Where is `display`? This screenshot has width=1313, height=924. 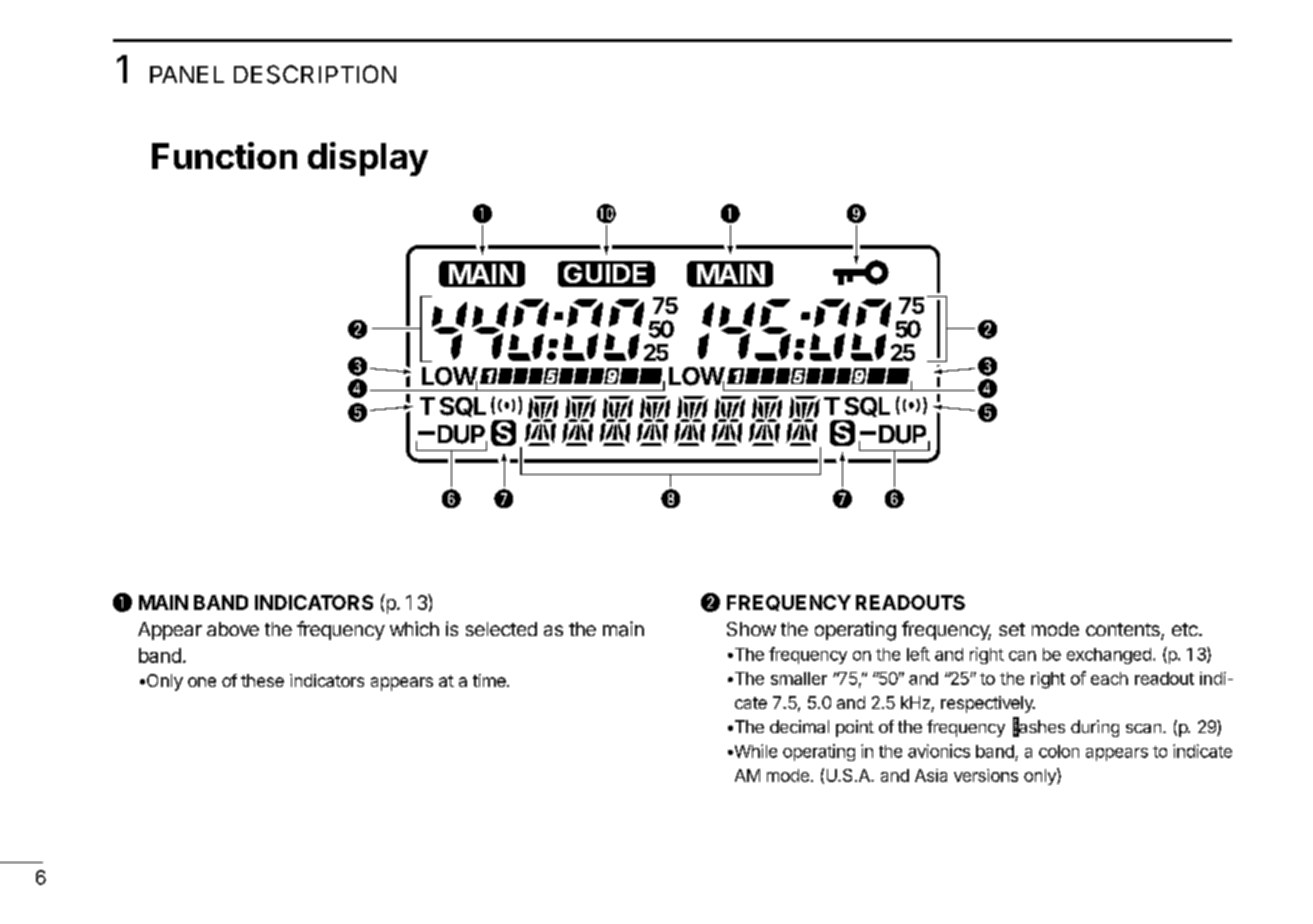 display is located at coordinates (368, 159).
